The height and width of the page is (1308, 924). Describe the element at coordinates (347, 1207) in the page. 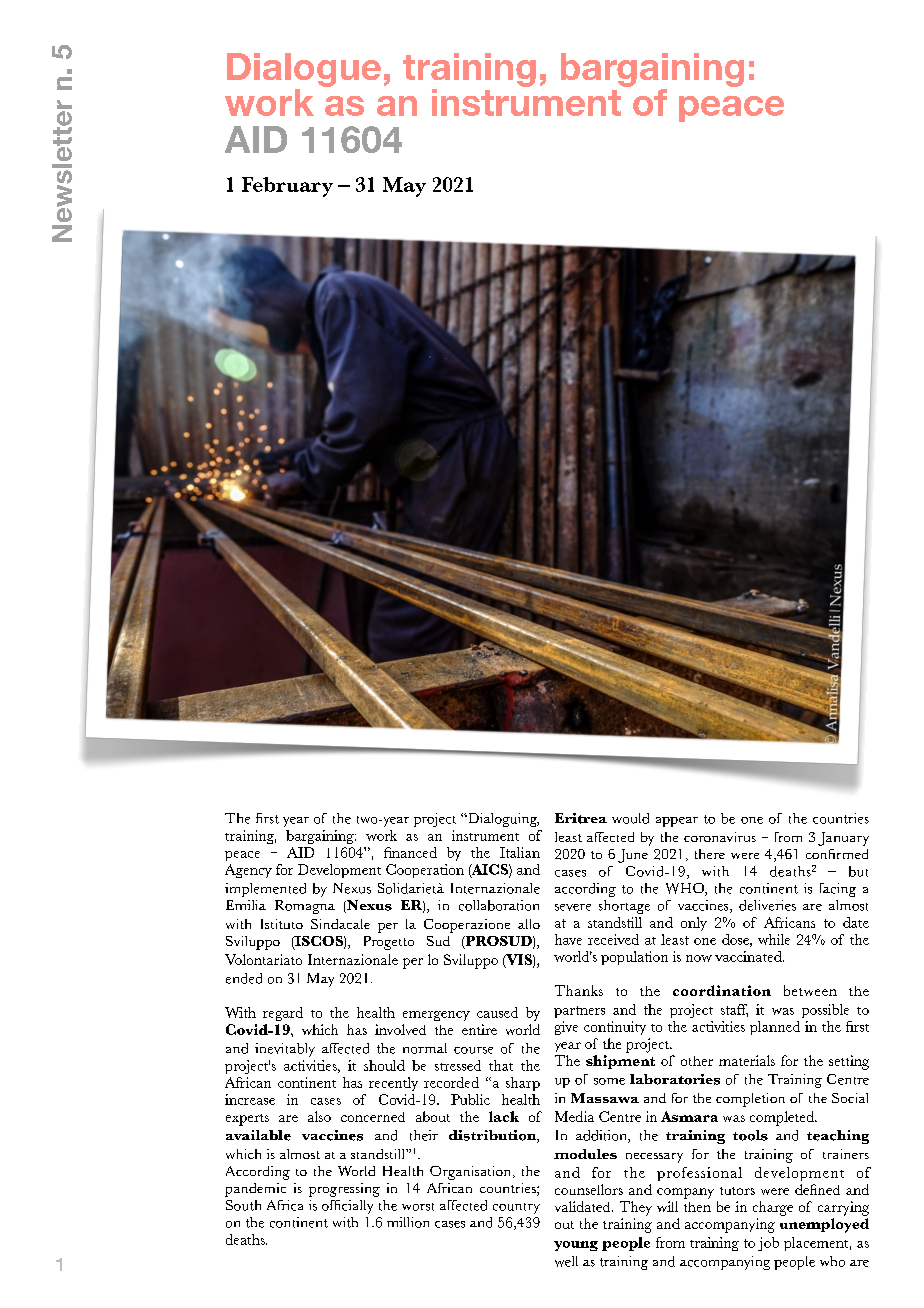

I see `officially` at that location.
